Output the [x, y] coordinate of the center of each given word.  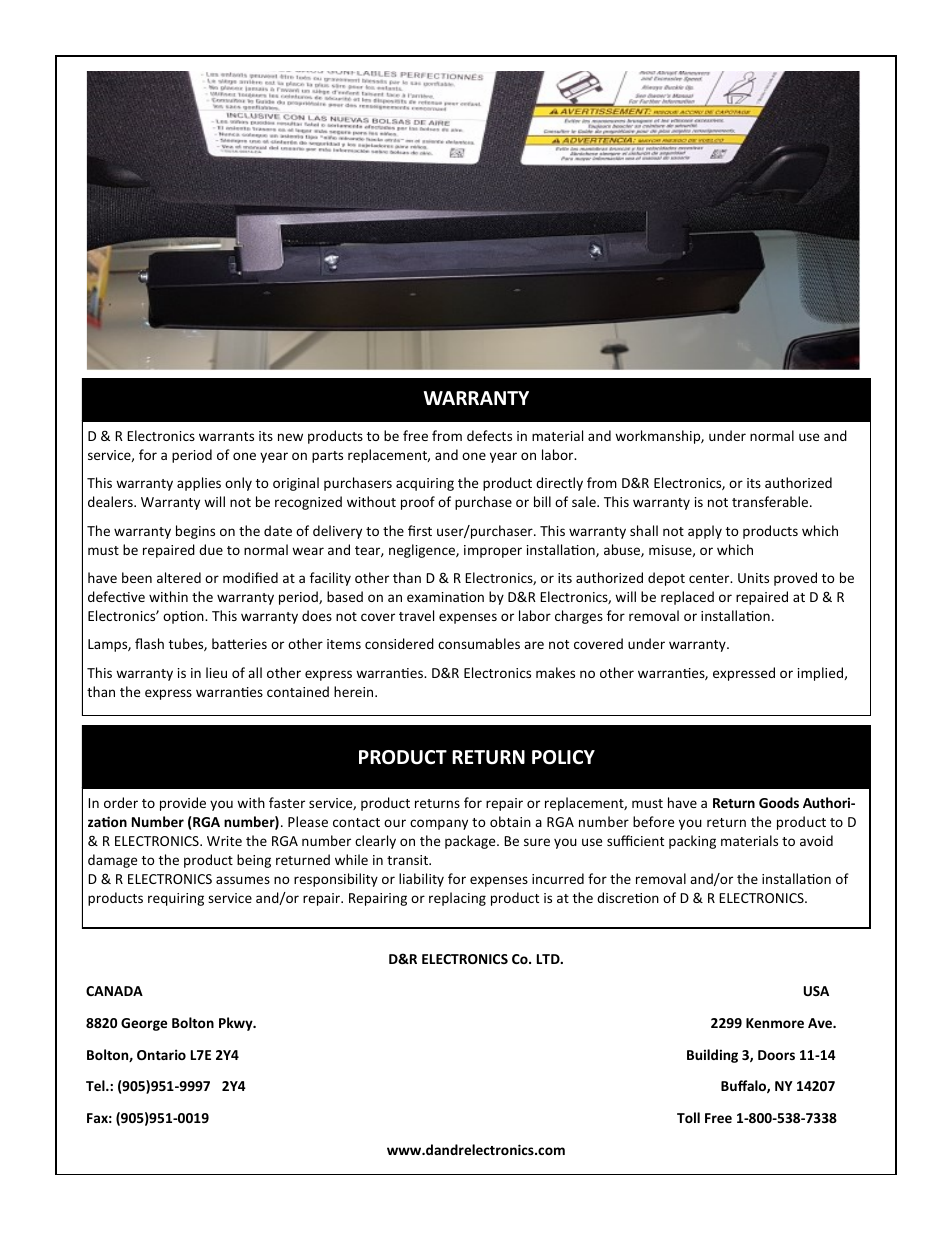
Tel [96, 1085]
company [439, 824]
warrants [226, 436]
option [184, 617]
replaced [687, 598]
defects [489, 435]
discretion [628, 897]
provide [183, 804]
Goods [779, 802]
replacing [457, 899]
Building [712, 1056]
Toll [688, 1117]
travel [416, 615]
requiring [176, 899]
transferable [771, 501]
